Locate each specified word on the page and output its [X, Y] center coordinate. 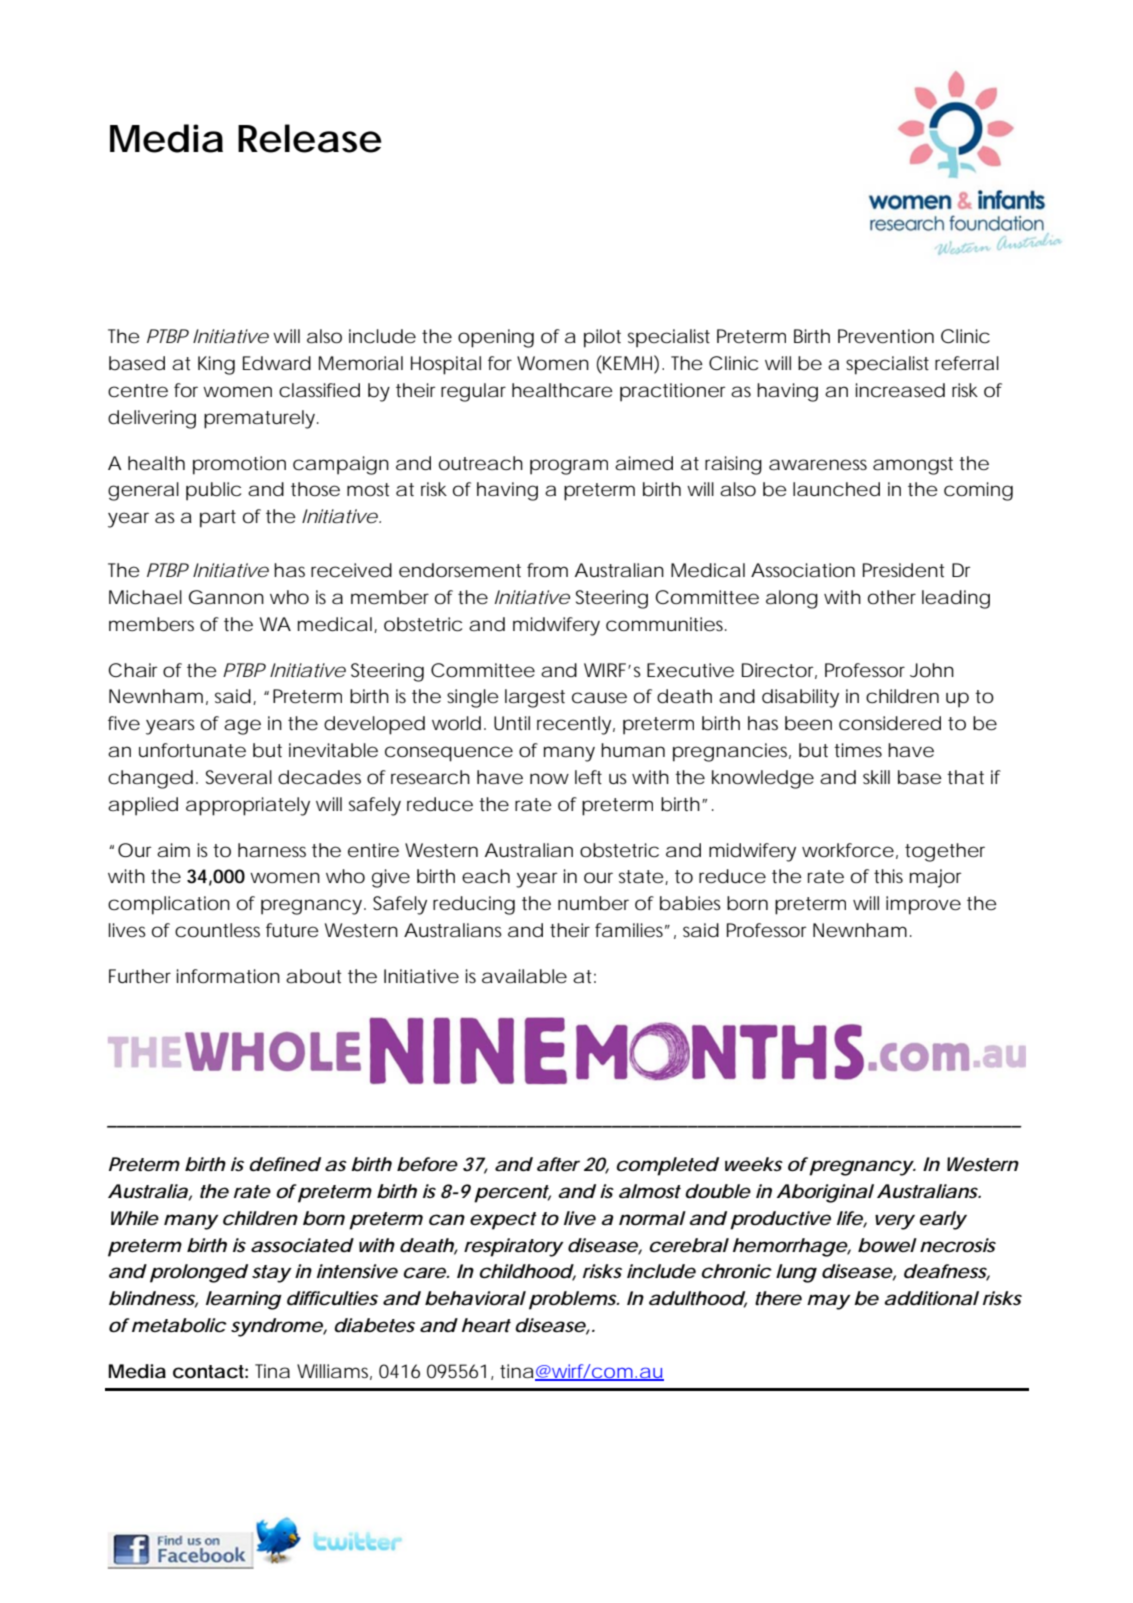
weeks [754, 1164]
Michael [145, 597]
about [314, 976]
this [888, 876]
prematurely [259, 419]
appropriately [248, 806]
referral [967, 363]
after [558, 1164]
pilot [602, 338]
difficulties [332, 1298]
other [892, 597]
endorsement [460, 570]
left [588, 777]
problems [573, 1300]
